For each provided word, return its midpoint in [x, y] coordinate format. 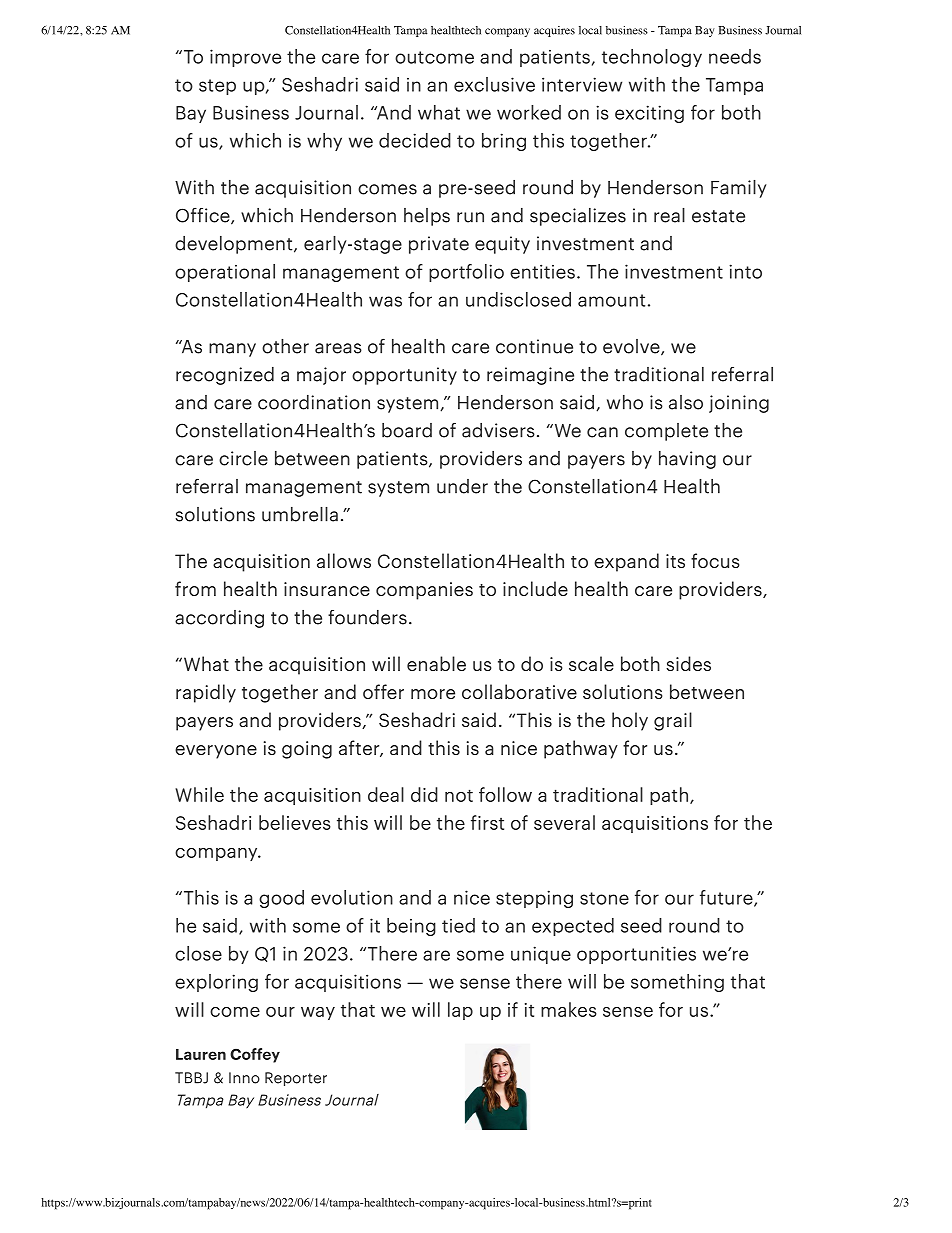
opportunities [636, 955]
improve [245, 58]
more [433, 694]
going [307, 750]
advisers [498, 430]
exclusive [494, 84]
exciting [649, 114]
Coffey [255, 1055]
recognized [225, 376]
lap [460, 1011]
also [686, 402]
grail [673, 721]
